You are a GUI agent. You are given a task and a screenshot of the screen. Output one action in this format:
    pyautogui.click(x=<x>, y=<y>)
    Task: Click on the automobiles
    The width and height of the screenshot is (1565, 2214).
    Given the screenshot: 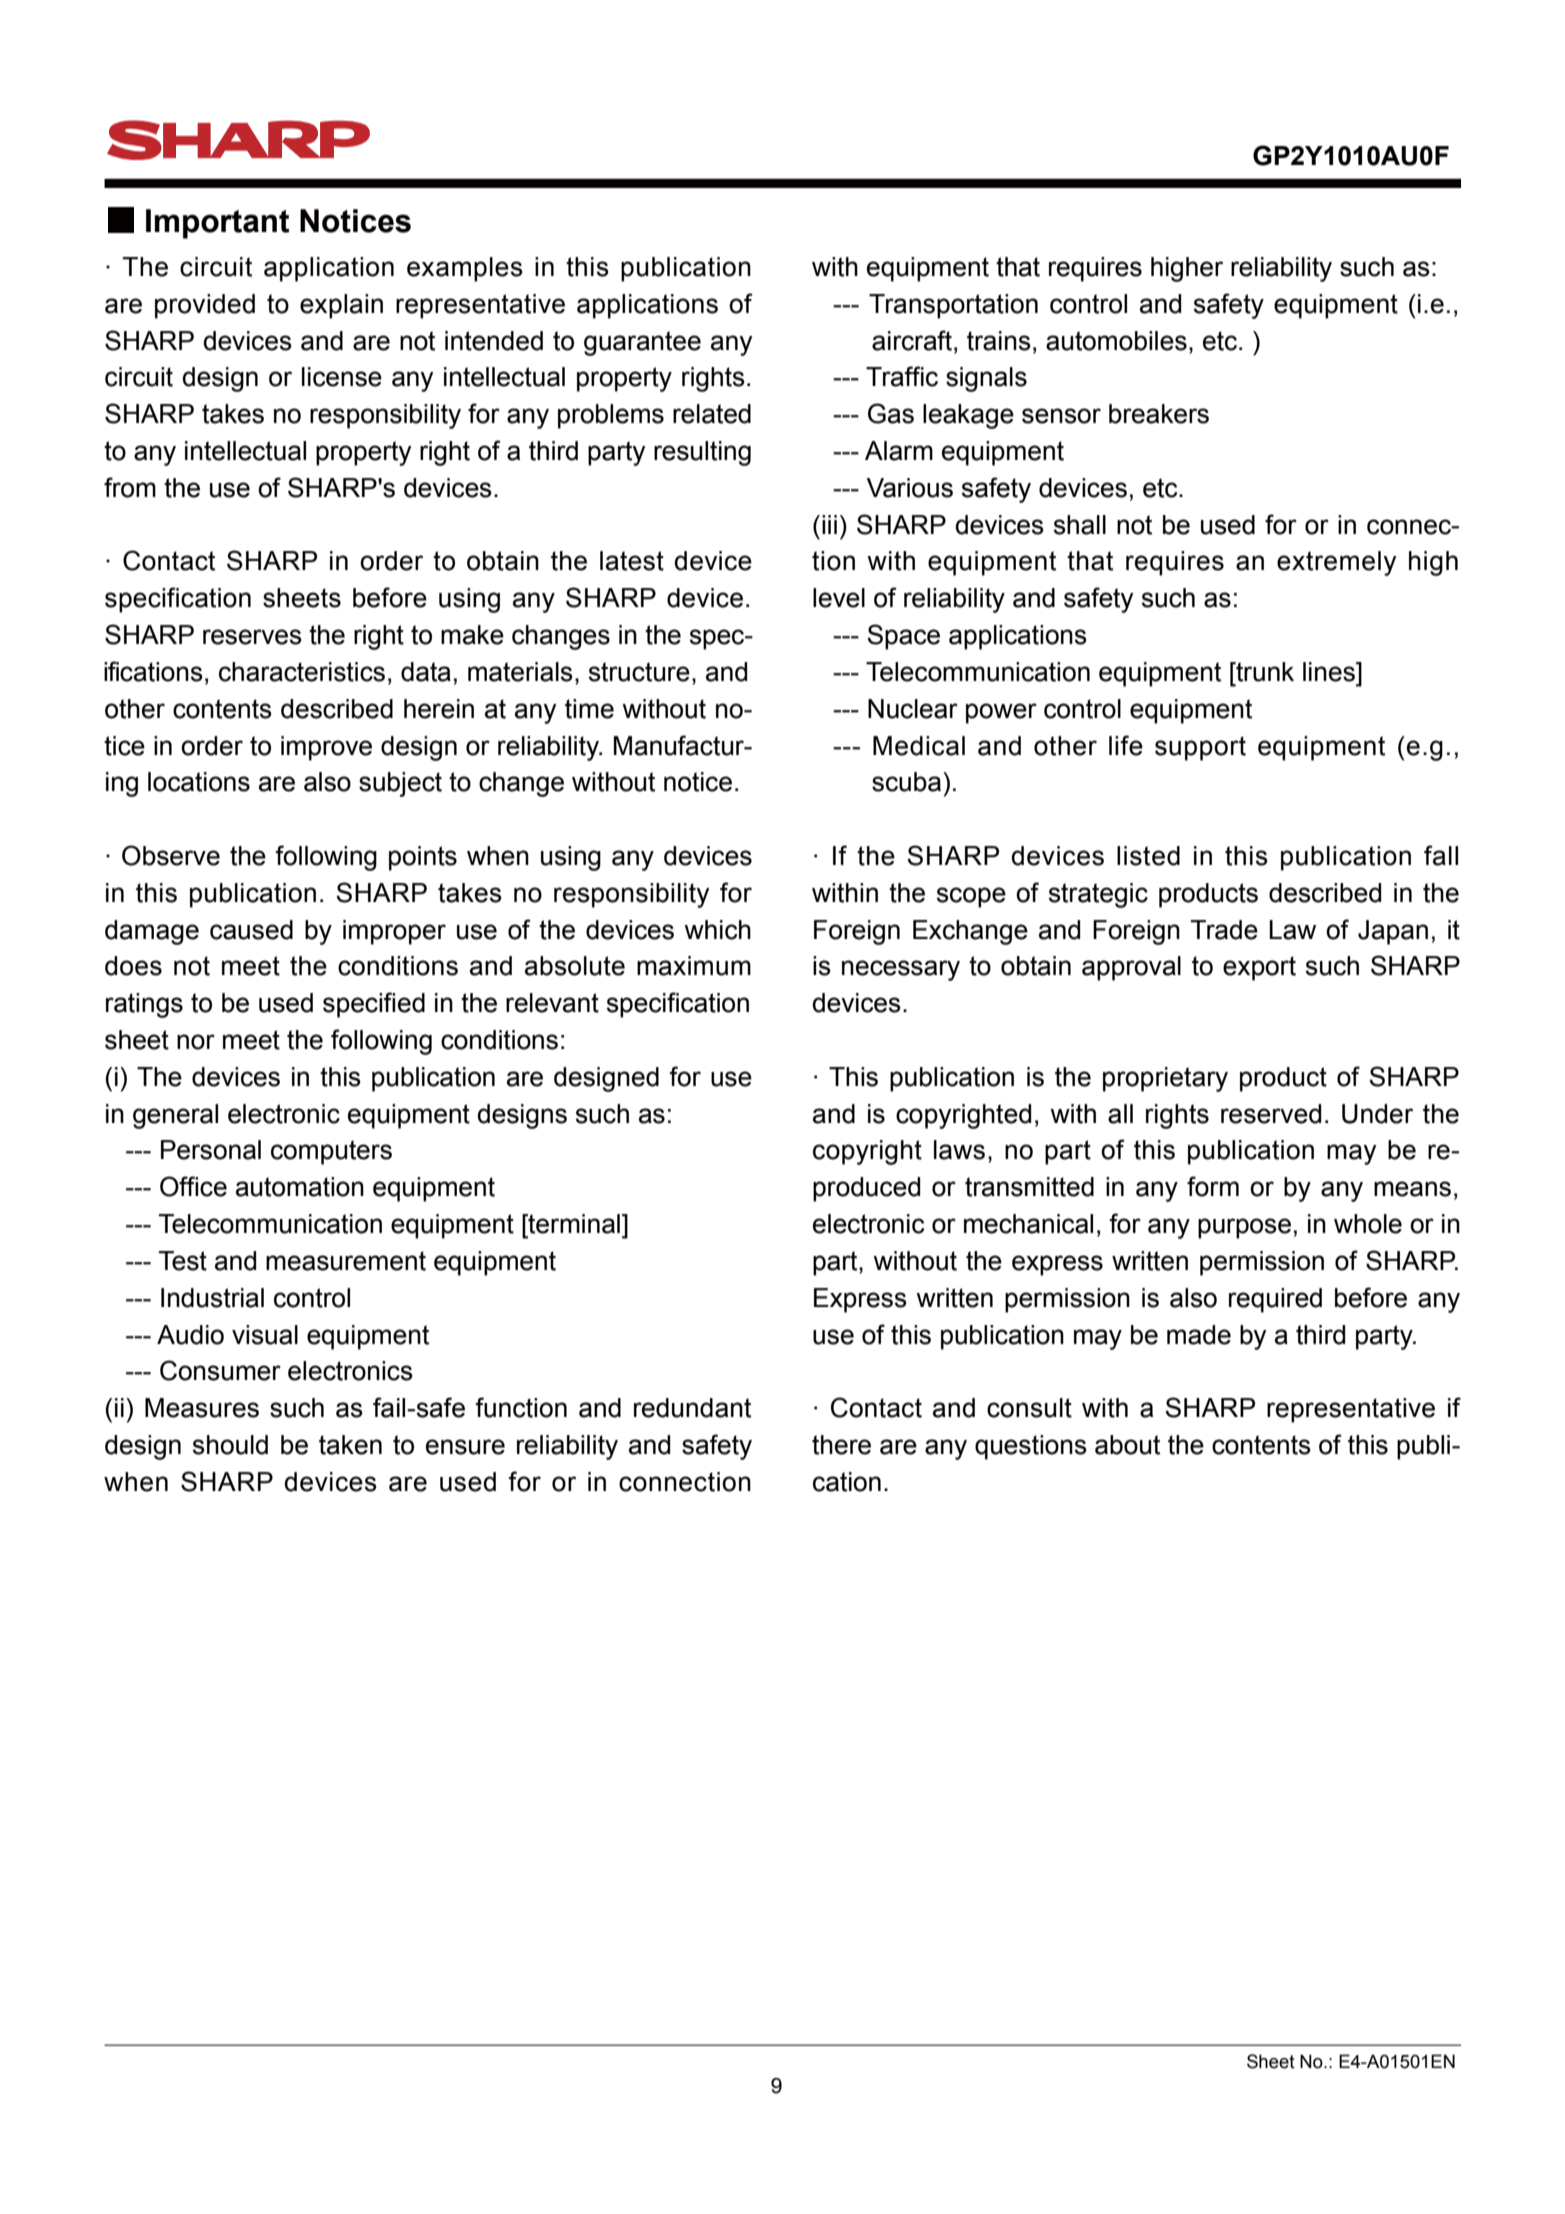 What is the action you would take?
    pyautogui.click(x=1116, y=341)
